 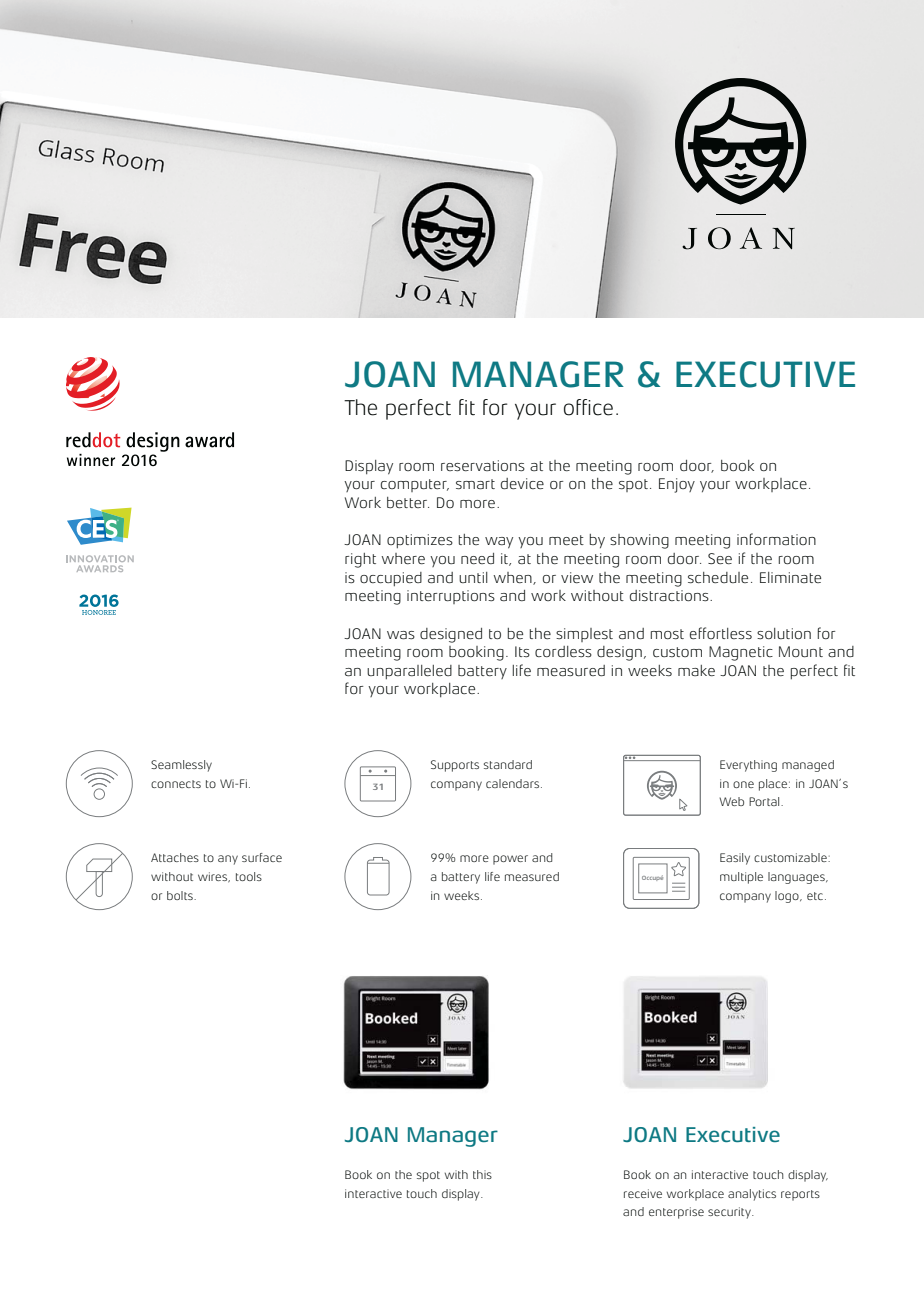 What do you see at coordinates (415, 485) in the page?
I see `computer` at bounding box center [415, 485].
